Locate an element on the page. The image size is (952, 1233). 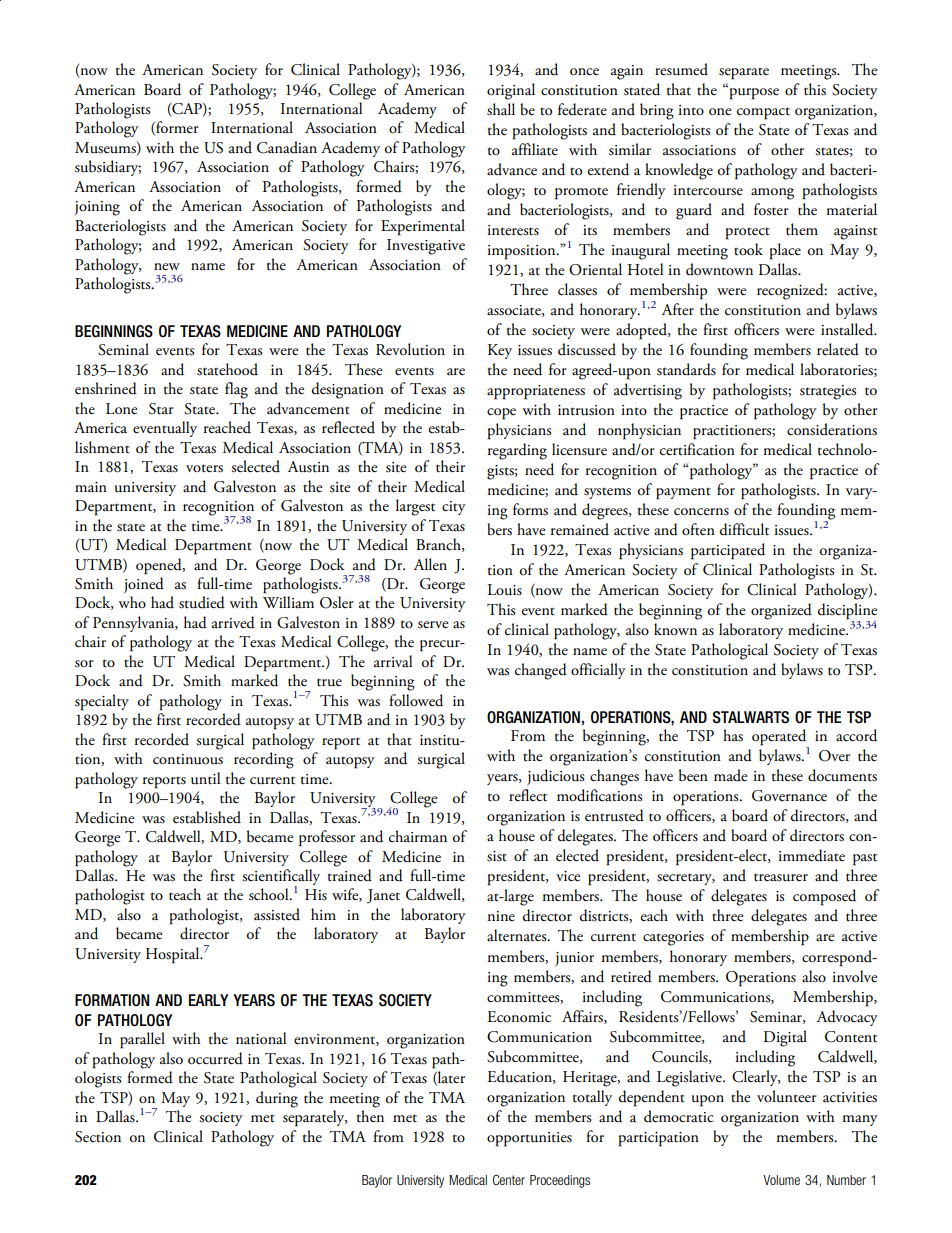
compact is located at coordinates (763, 113).
